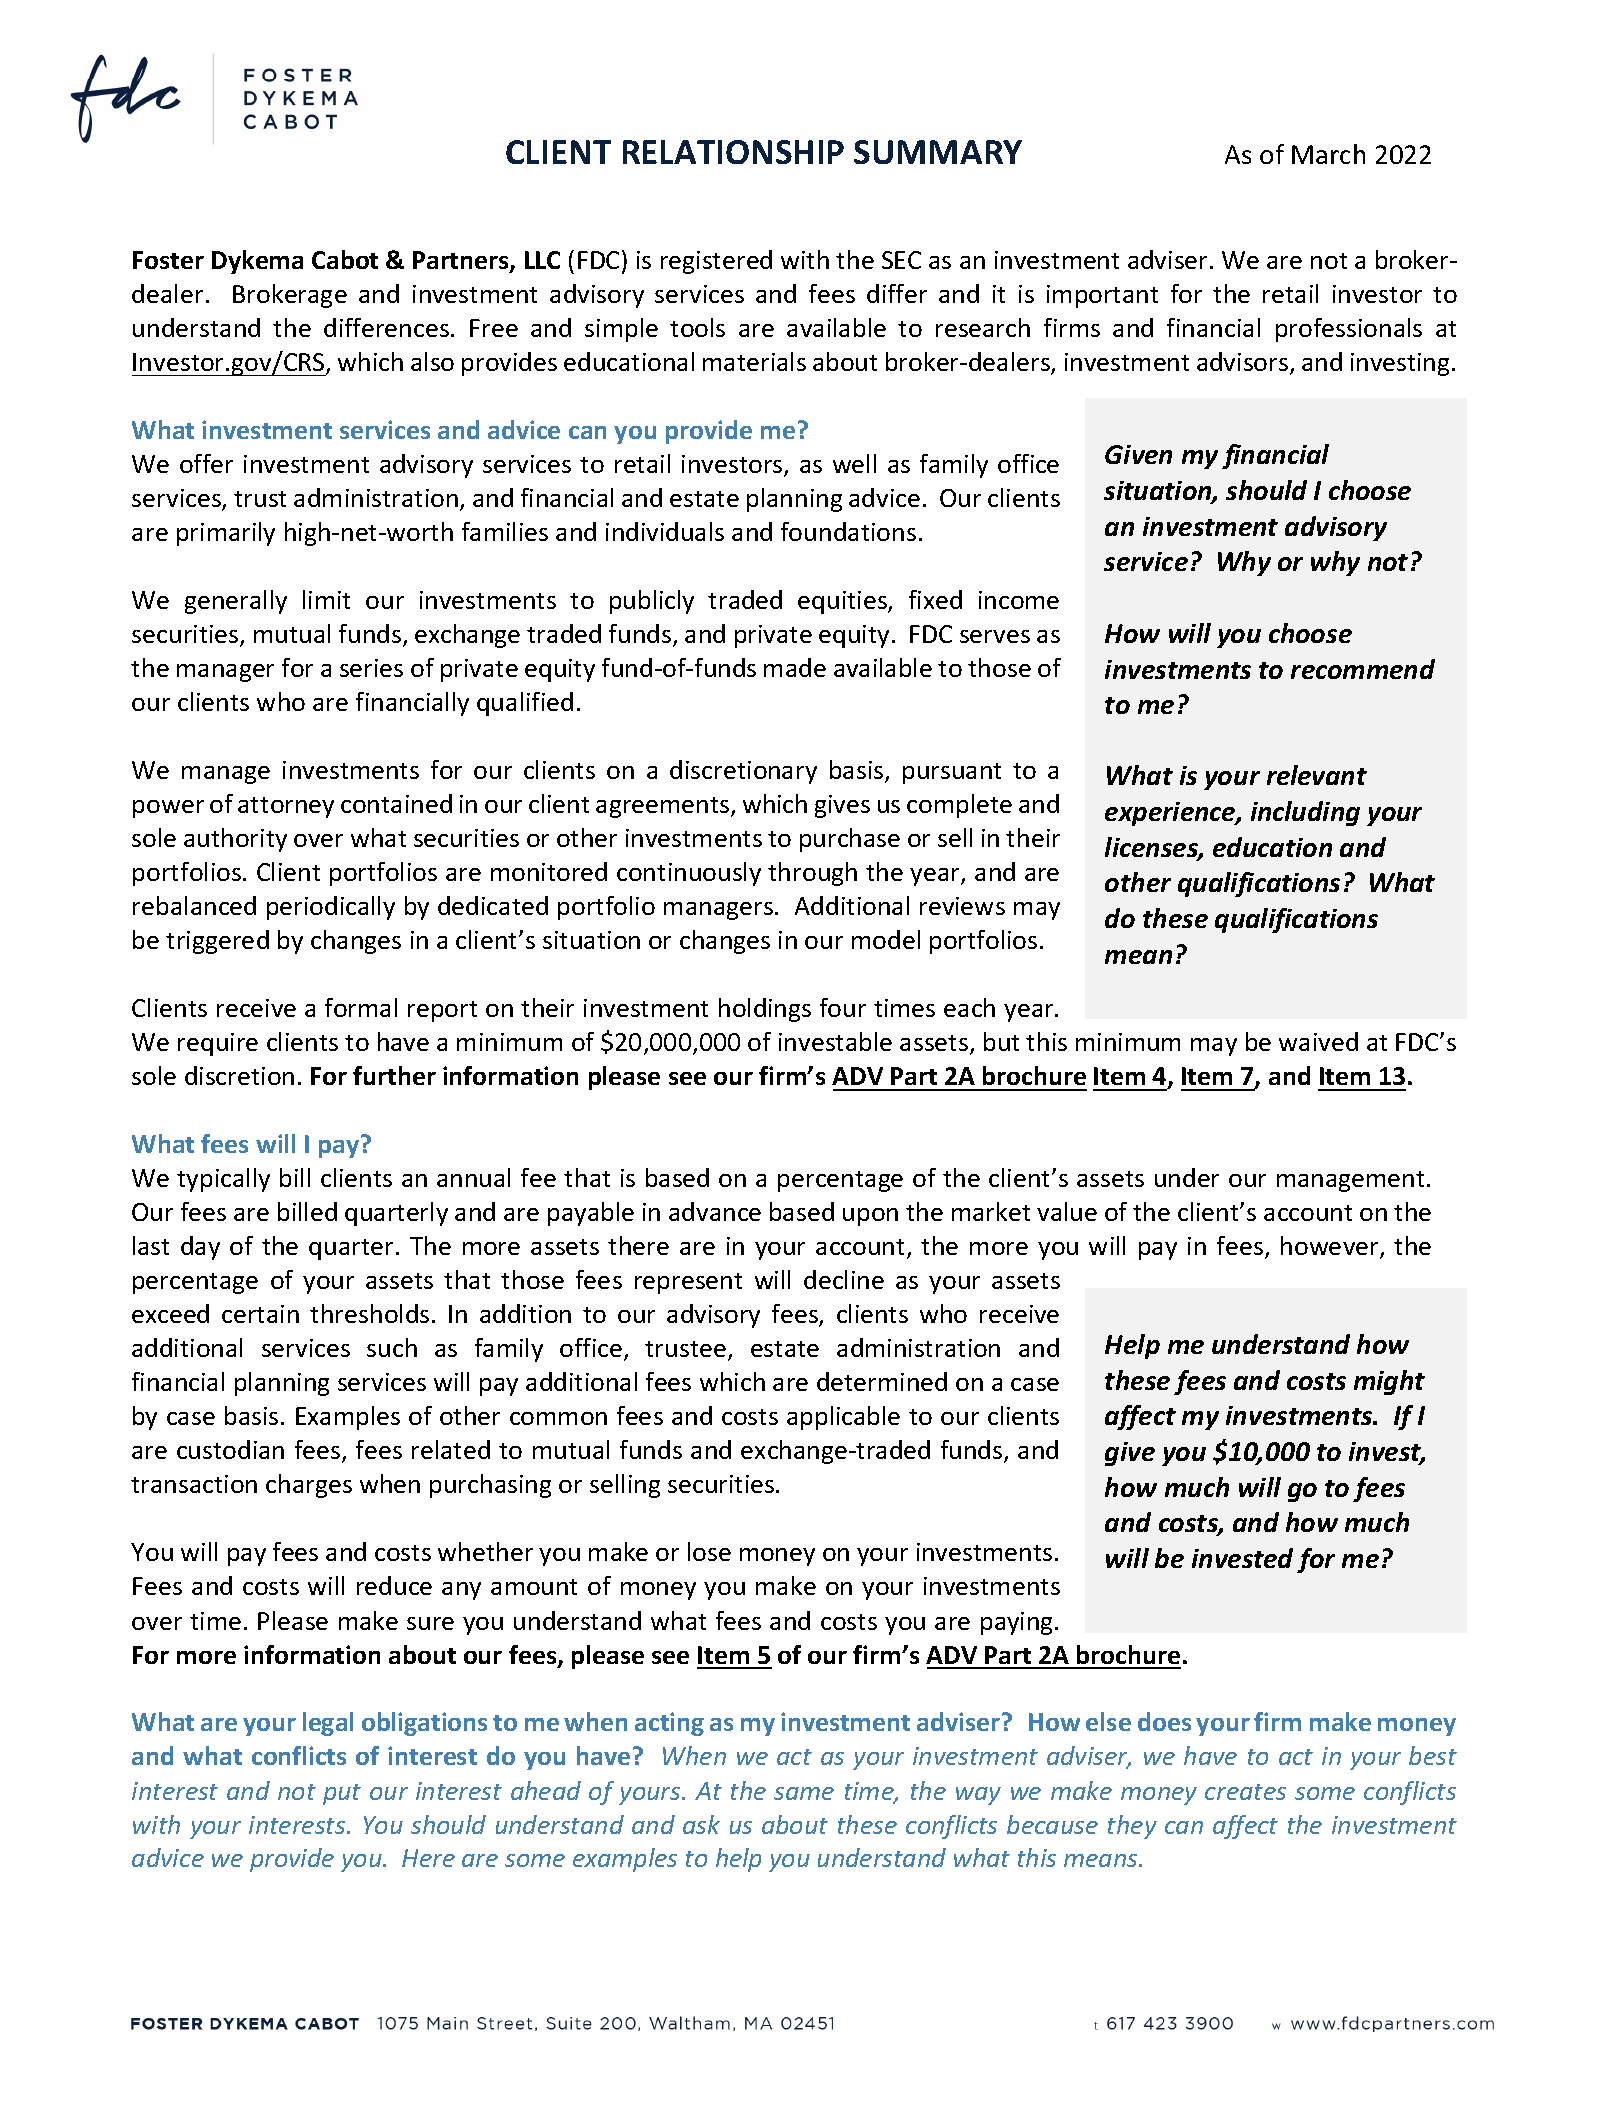 The image size is (1624, 2102). I want to click on formal, so click(361, 1007).
